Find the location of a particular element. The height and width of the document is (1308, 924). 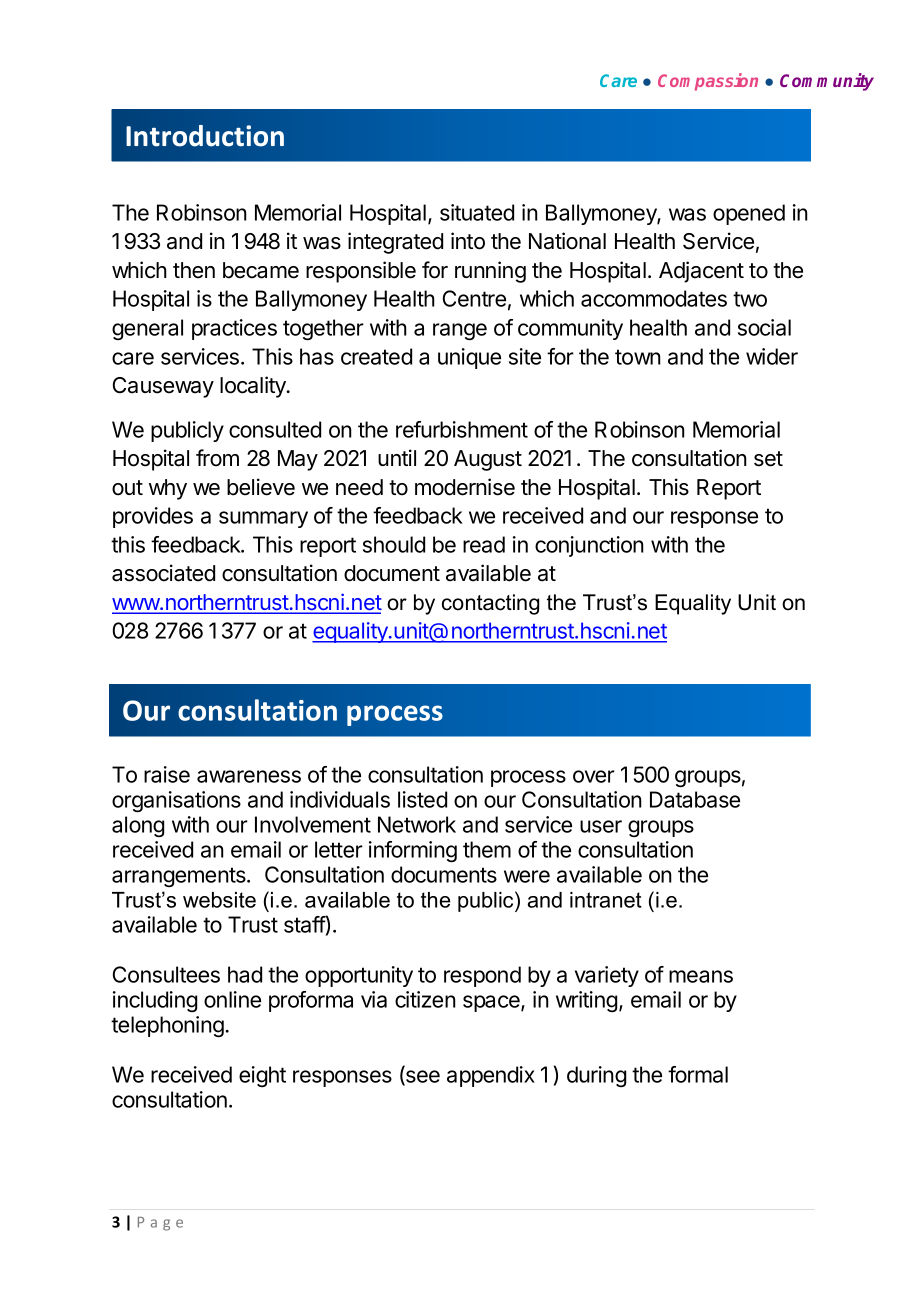

why is located at coordinates (168, 489).
